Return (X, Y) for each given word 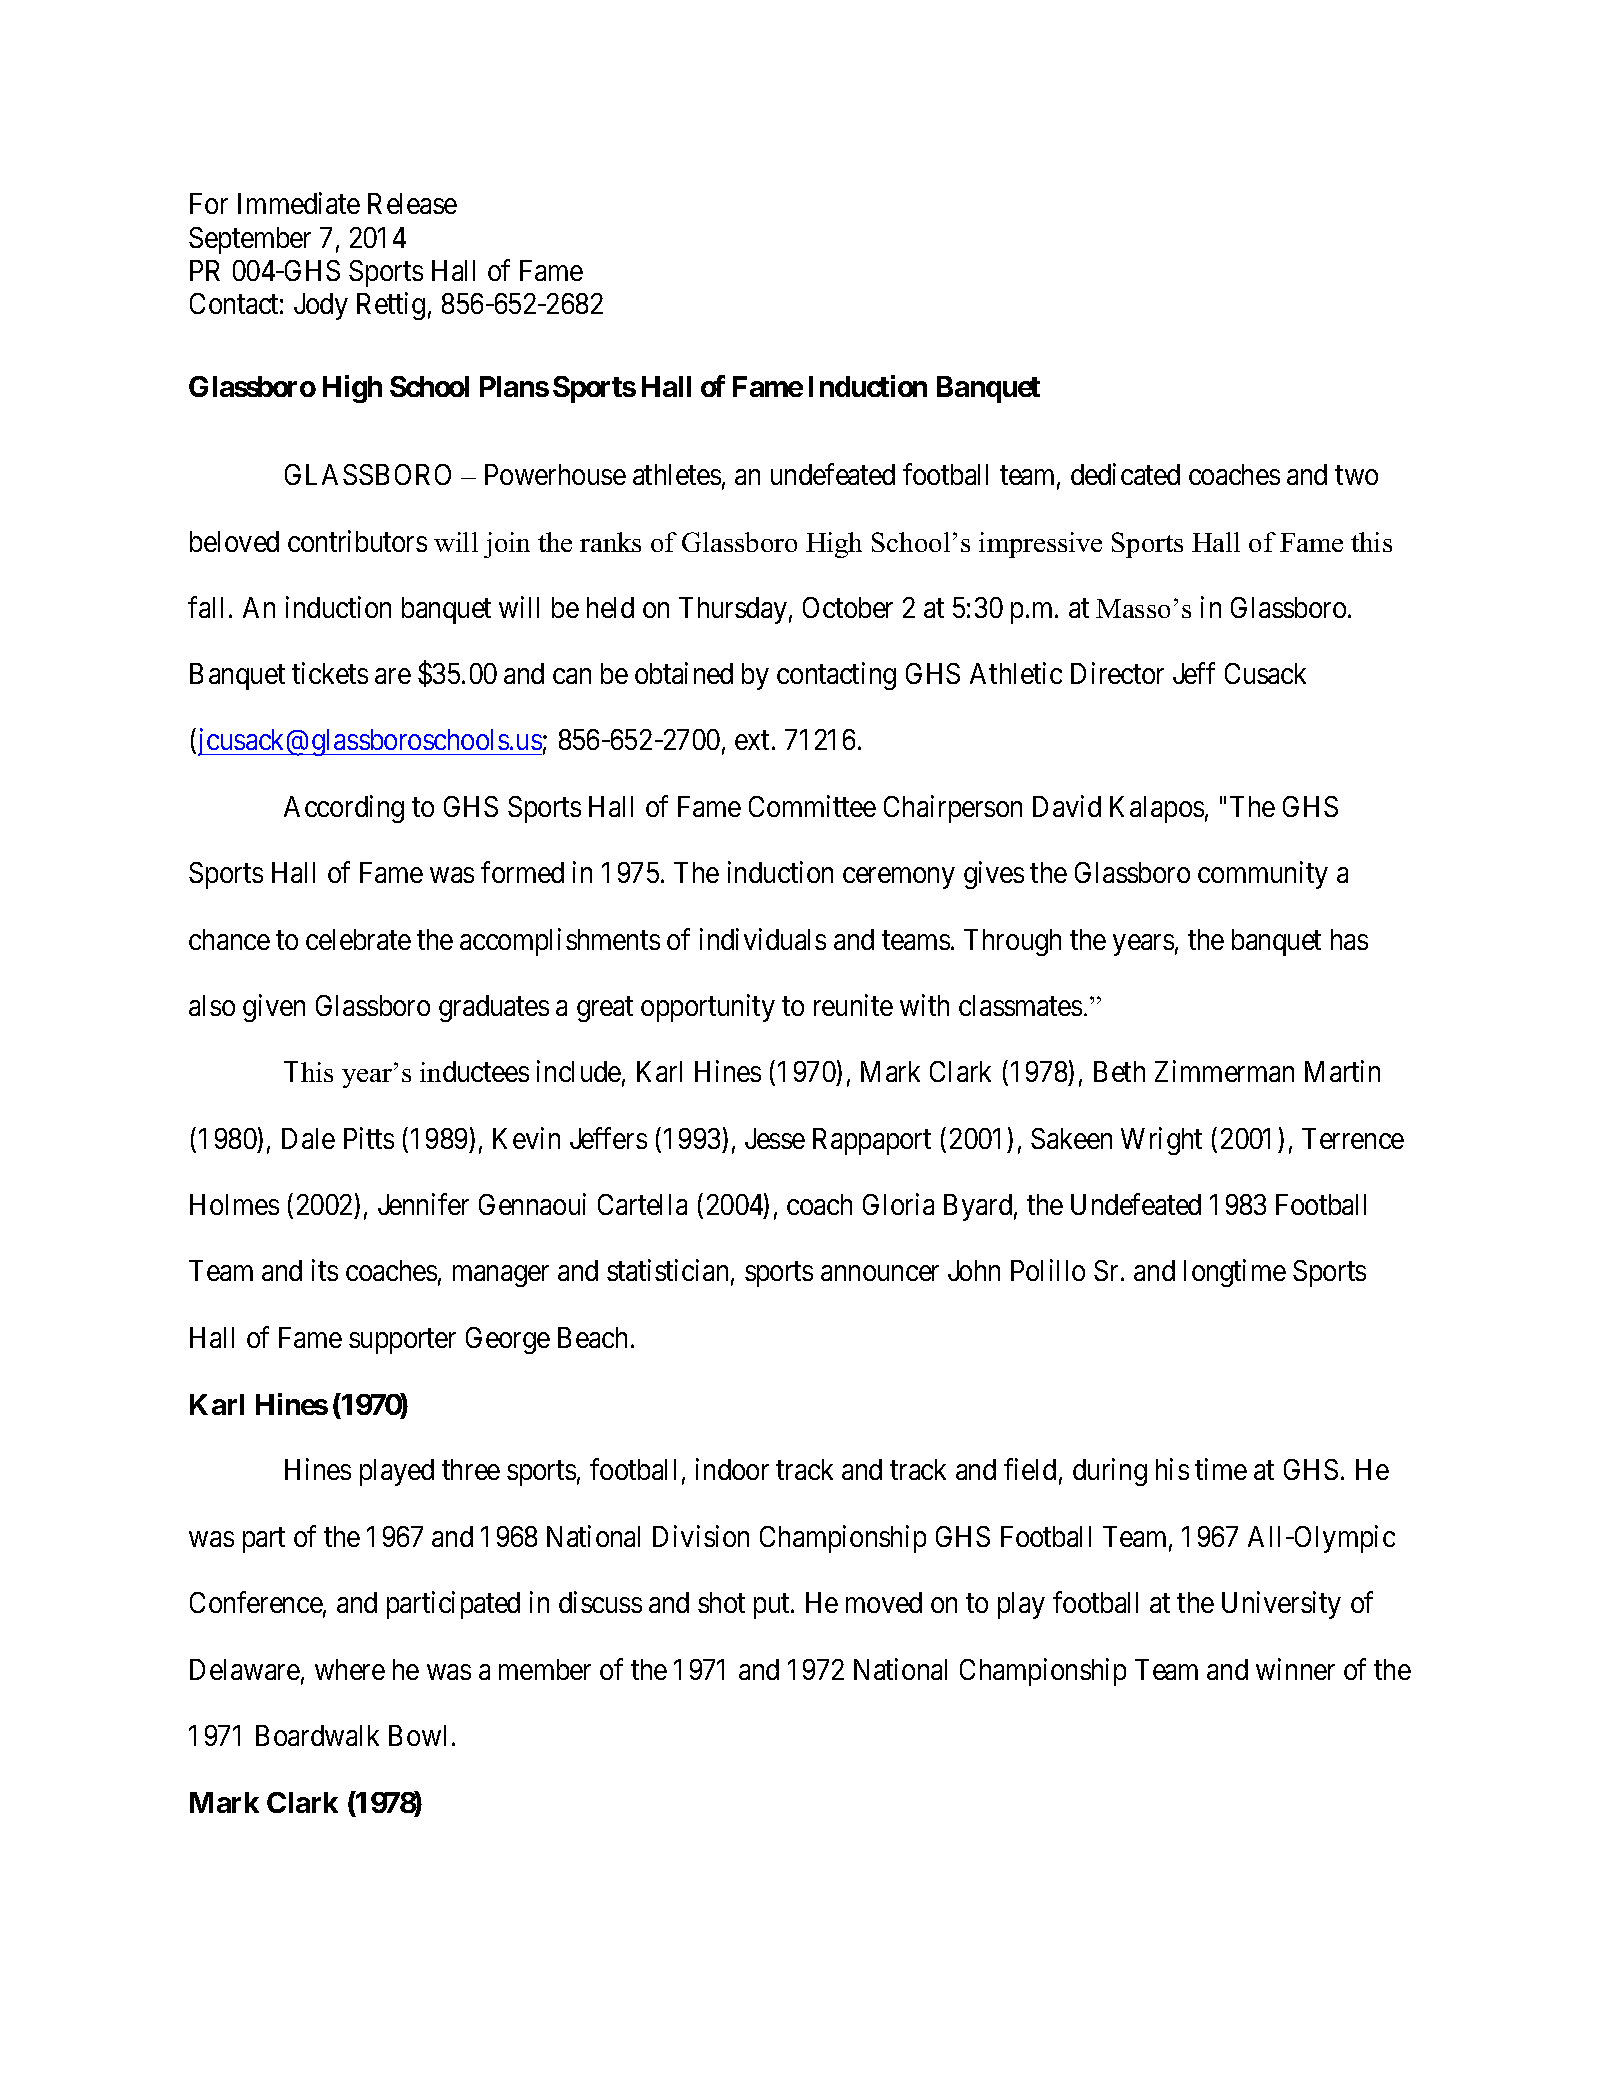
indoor (732, 1469)
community (1263, 875)
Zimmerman (1224, 1071)
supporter (402, 1341)
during (1110, 1472)
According (344, 809)
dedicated (1125, 474)
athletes (677, 474)
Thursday (733, 610)
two (1356, 475)
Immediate (299, 203)
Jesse (775, 1138)
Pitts (369, 1138)
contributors (357, 541)
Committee (812, 806)
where (350, 1669)
